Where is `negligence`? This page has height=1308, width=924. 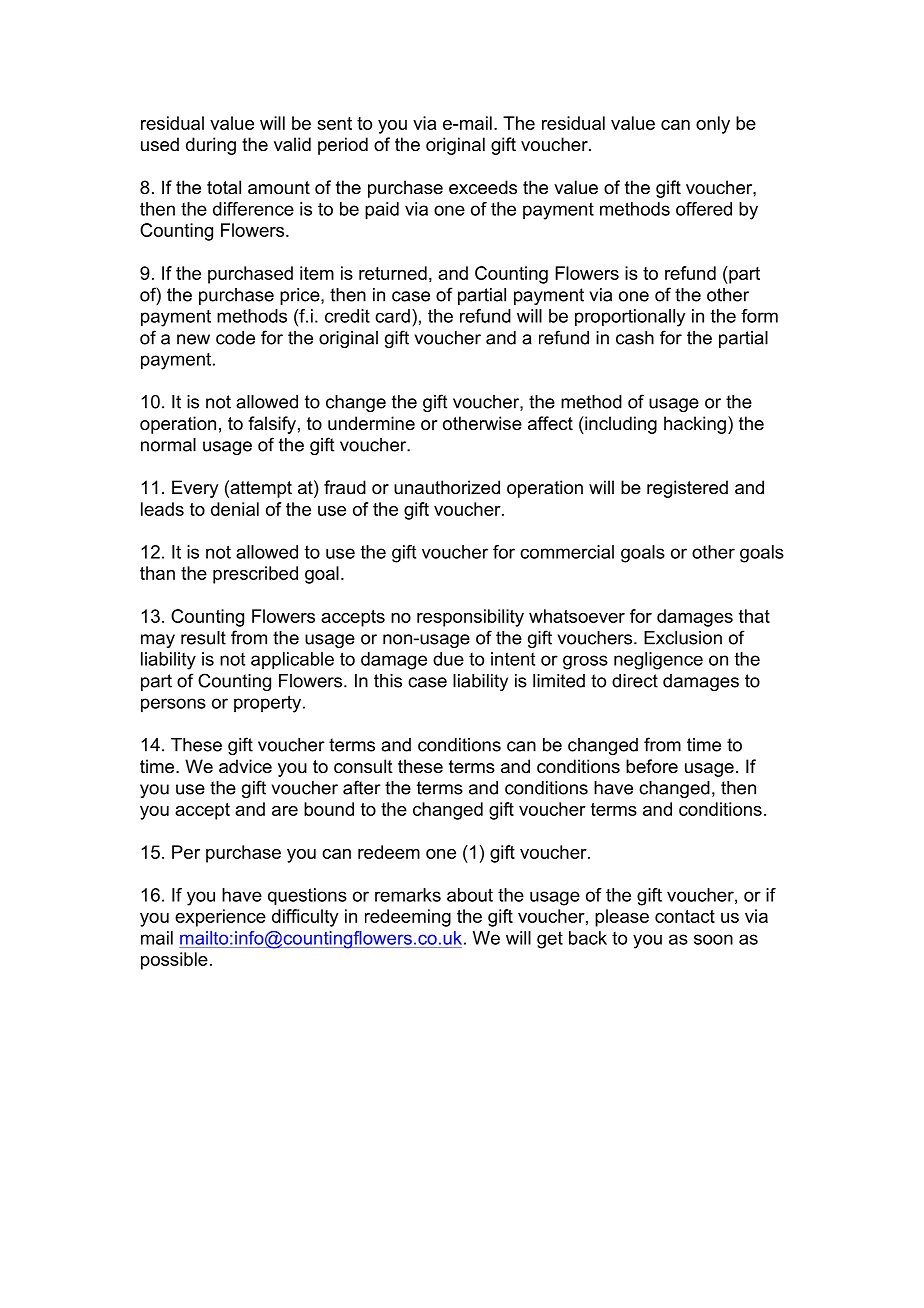
negligence is located at coordinates (658, 661).
